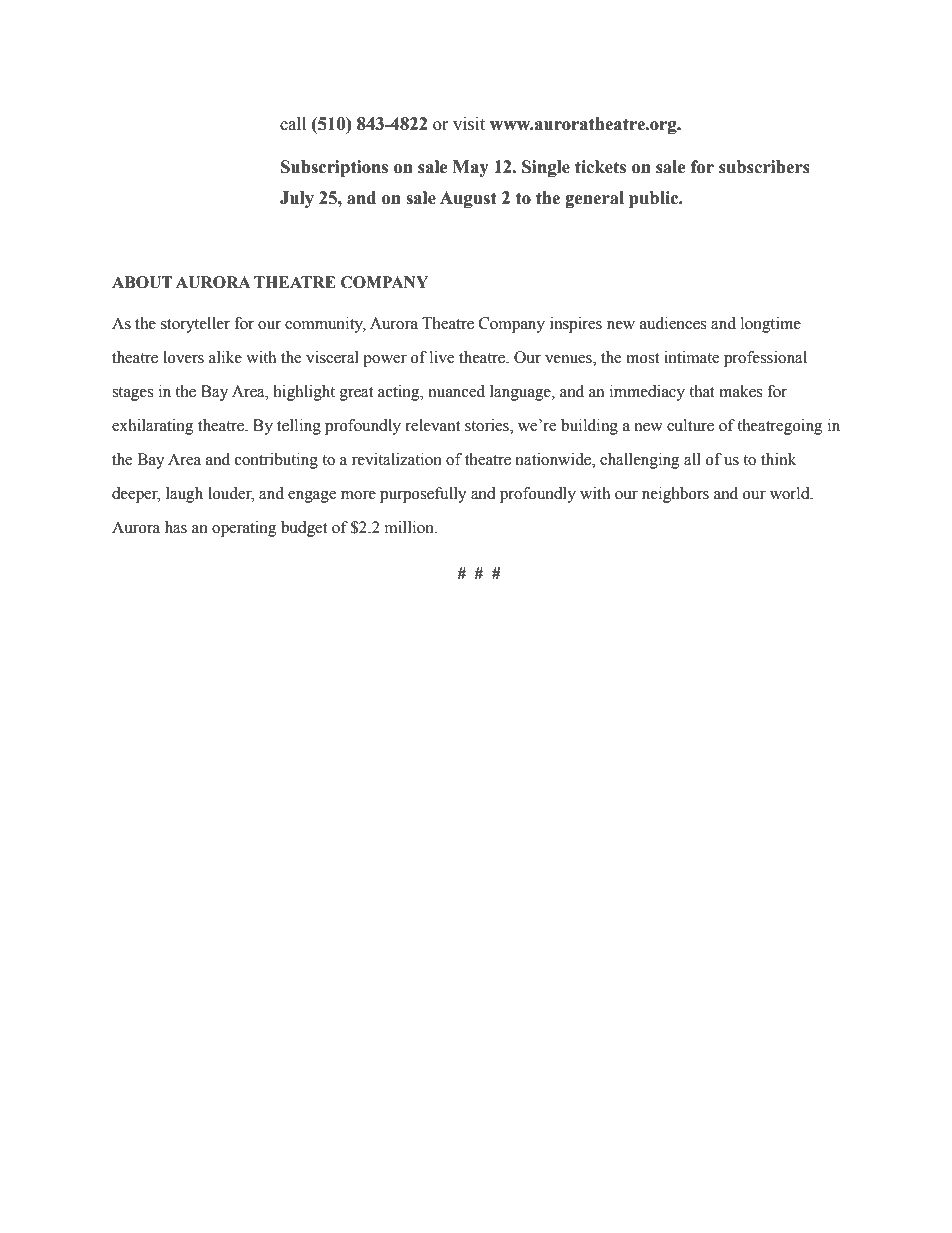 The height and width of the image is (1233, 952). Describe the element at coordinates (594, 199) in the image. I see `general` at that location.
